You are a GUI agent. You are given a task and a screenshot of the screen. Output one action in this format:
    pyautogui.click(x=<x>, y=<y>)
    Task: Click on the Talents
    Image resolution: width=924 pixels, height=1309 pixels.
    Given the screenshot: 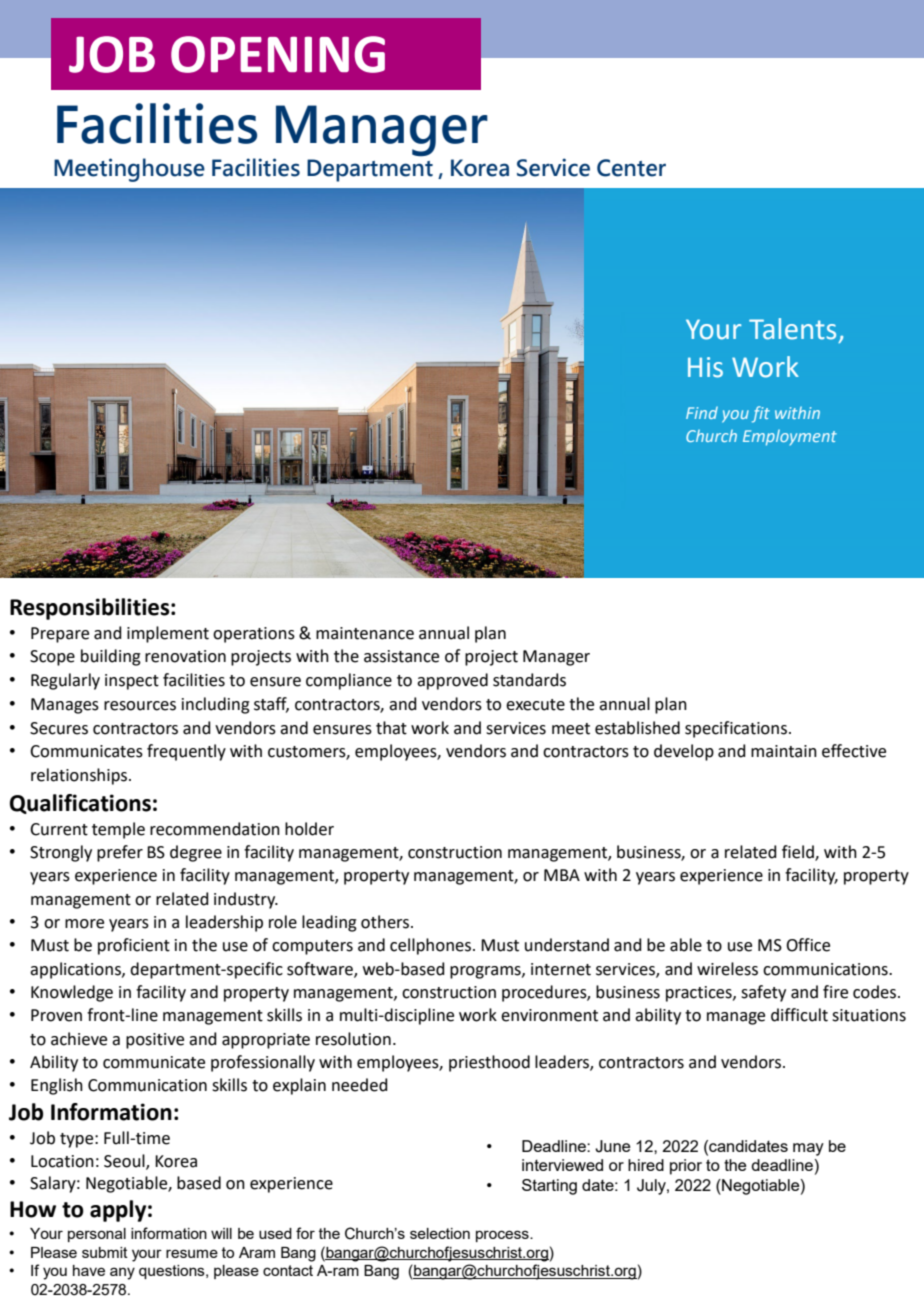 What is the action you would take?
    pyautogui.click(x=792, y=329)
